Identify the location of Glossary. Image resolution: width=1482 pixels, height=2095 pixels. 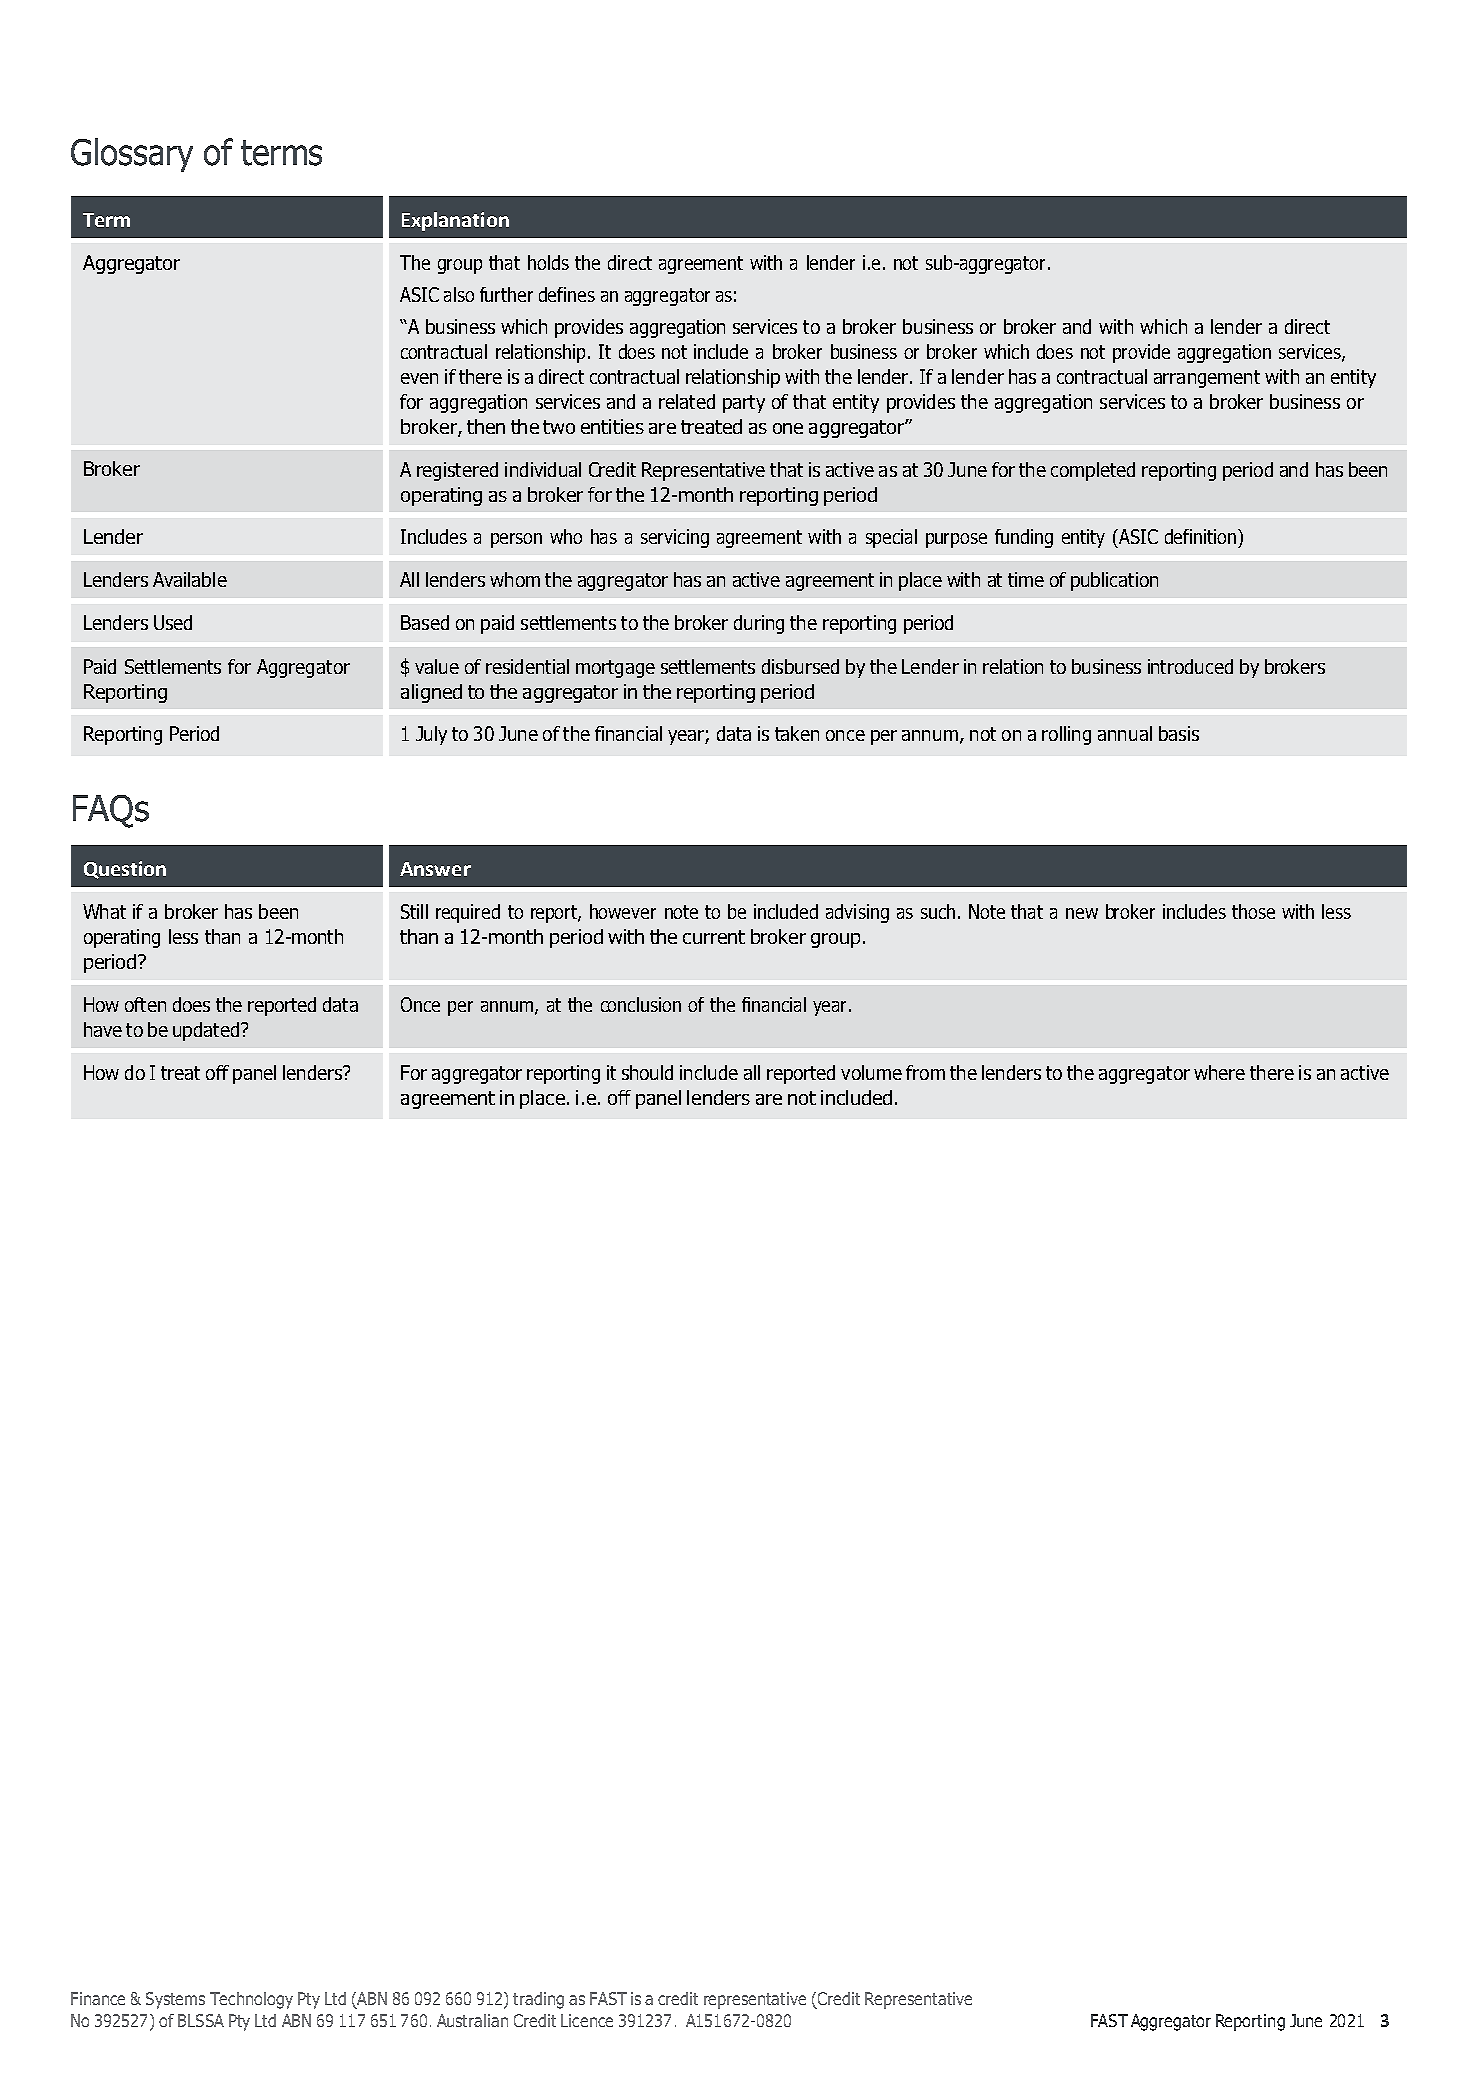
(132, 155).
